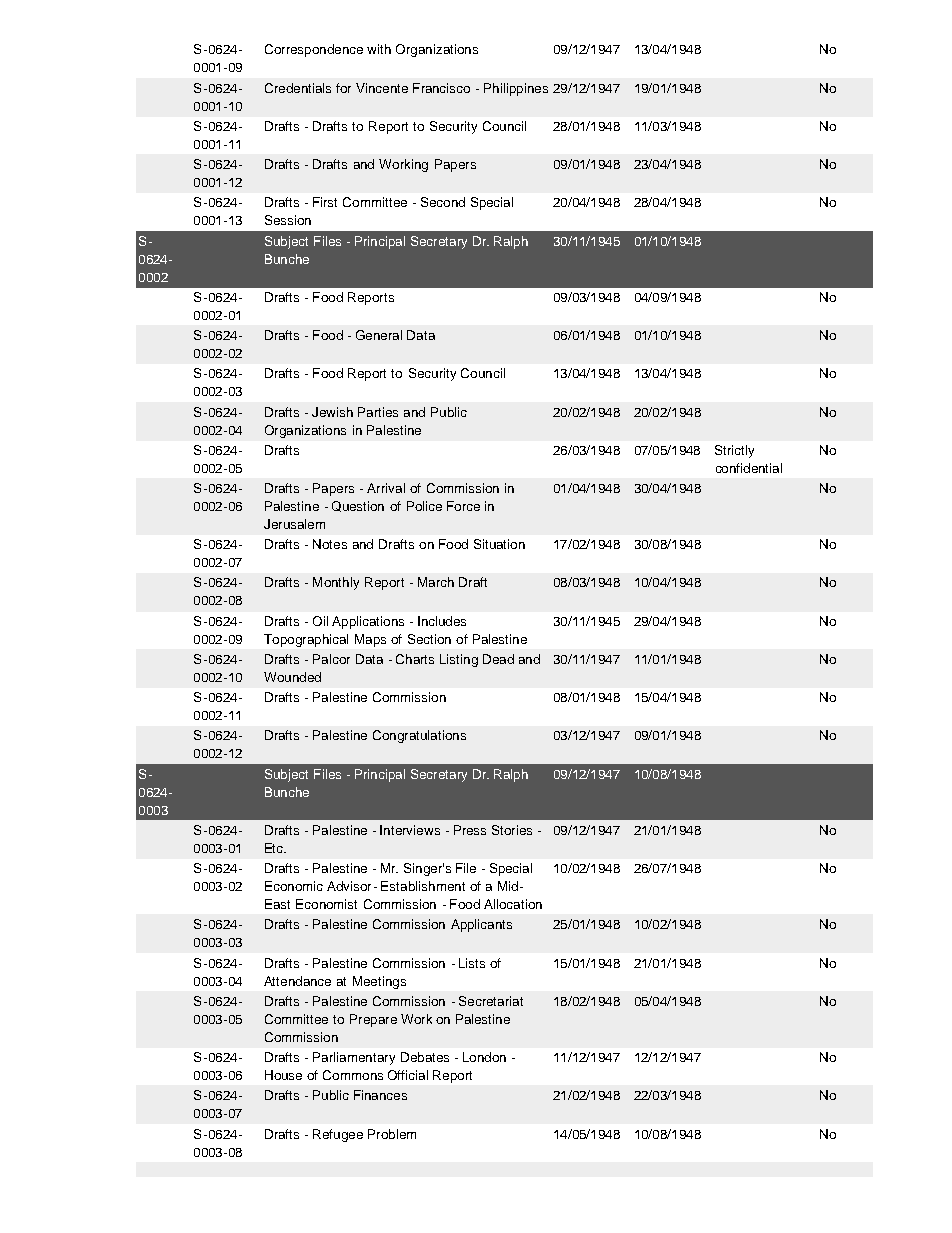  I want to click on Situation, so click(499, 544).
